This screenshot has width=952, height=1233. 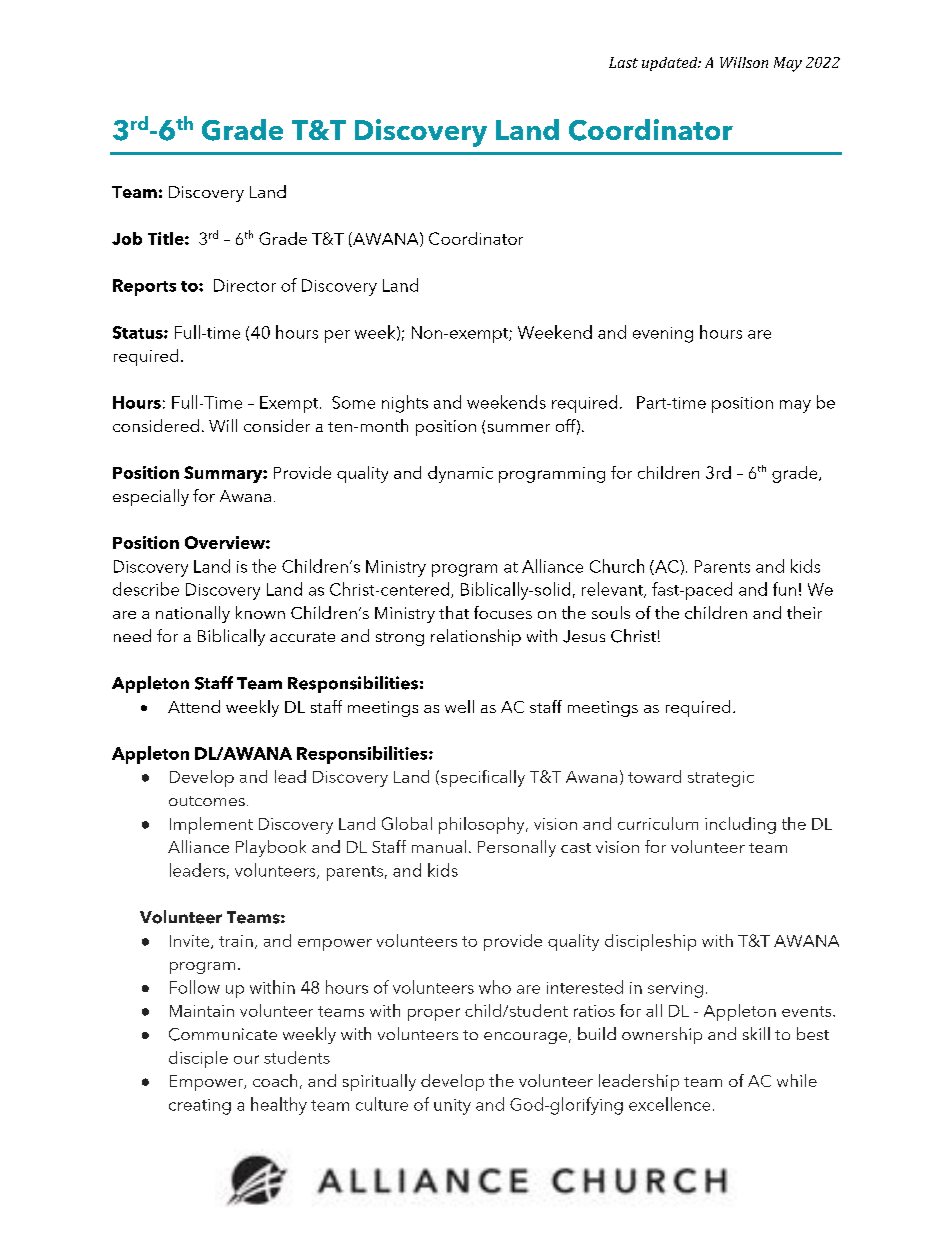 What do you see at coordinates (200, 1107) in the screenshot?
I see `creating` at bounding box center [200, 1107].
